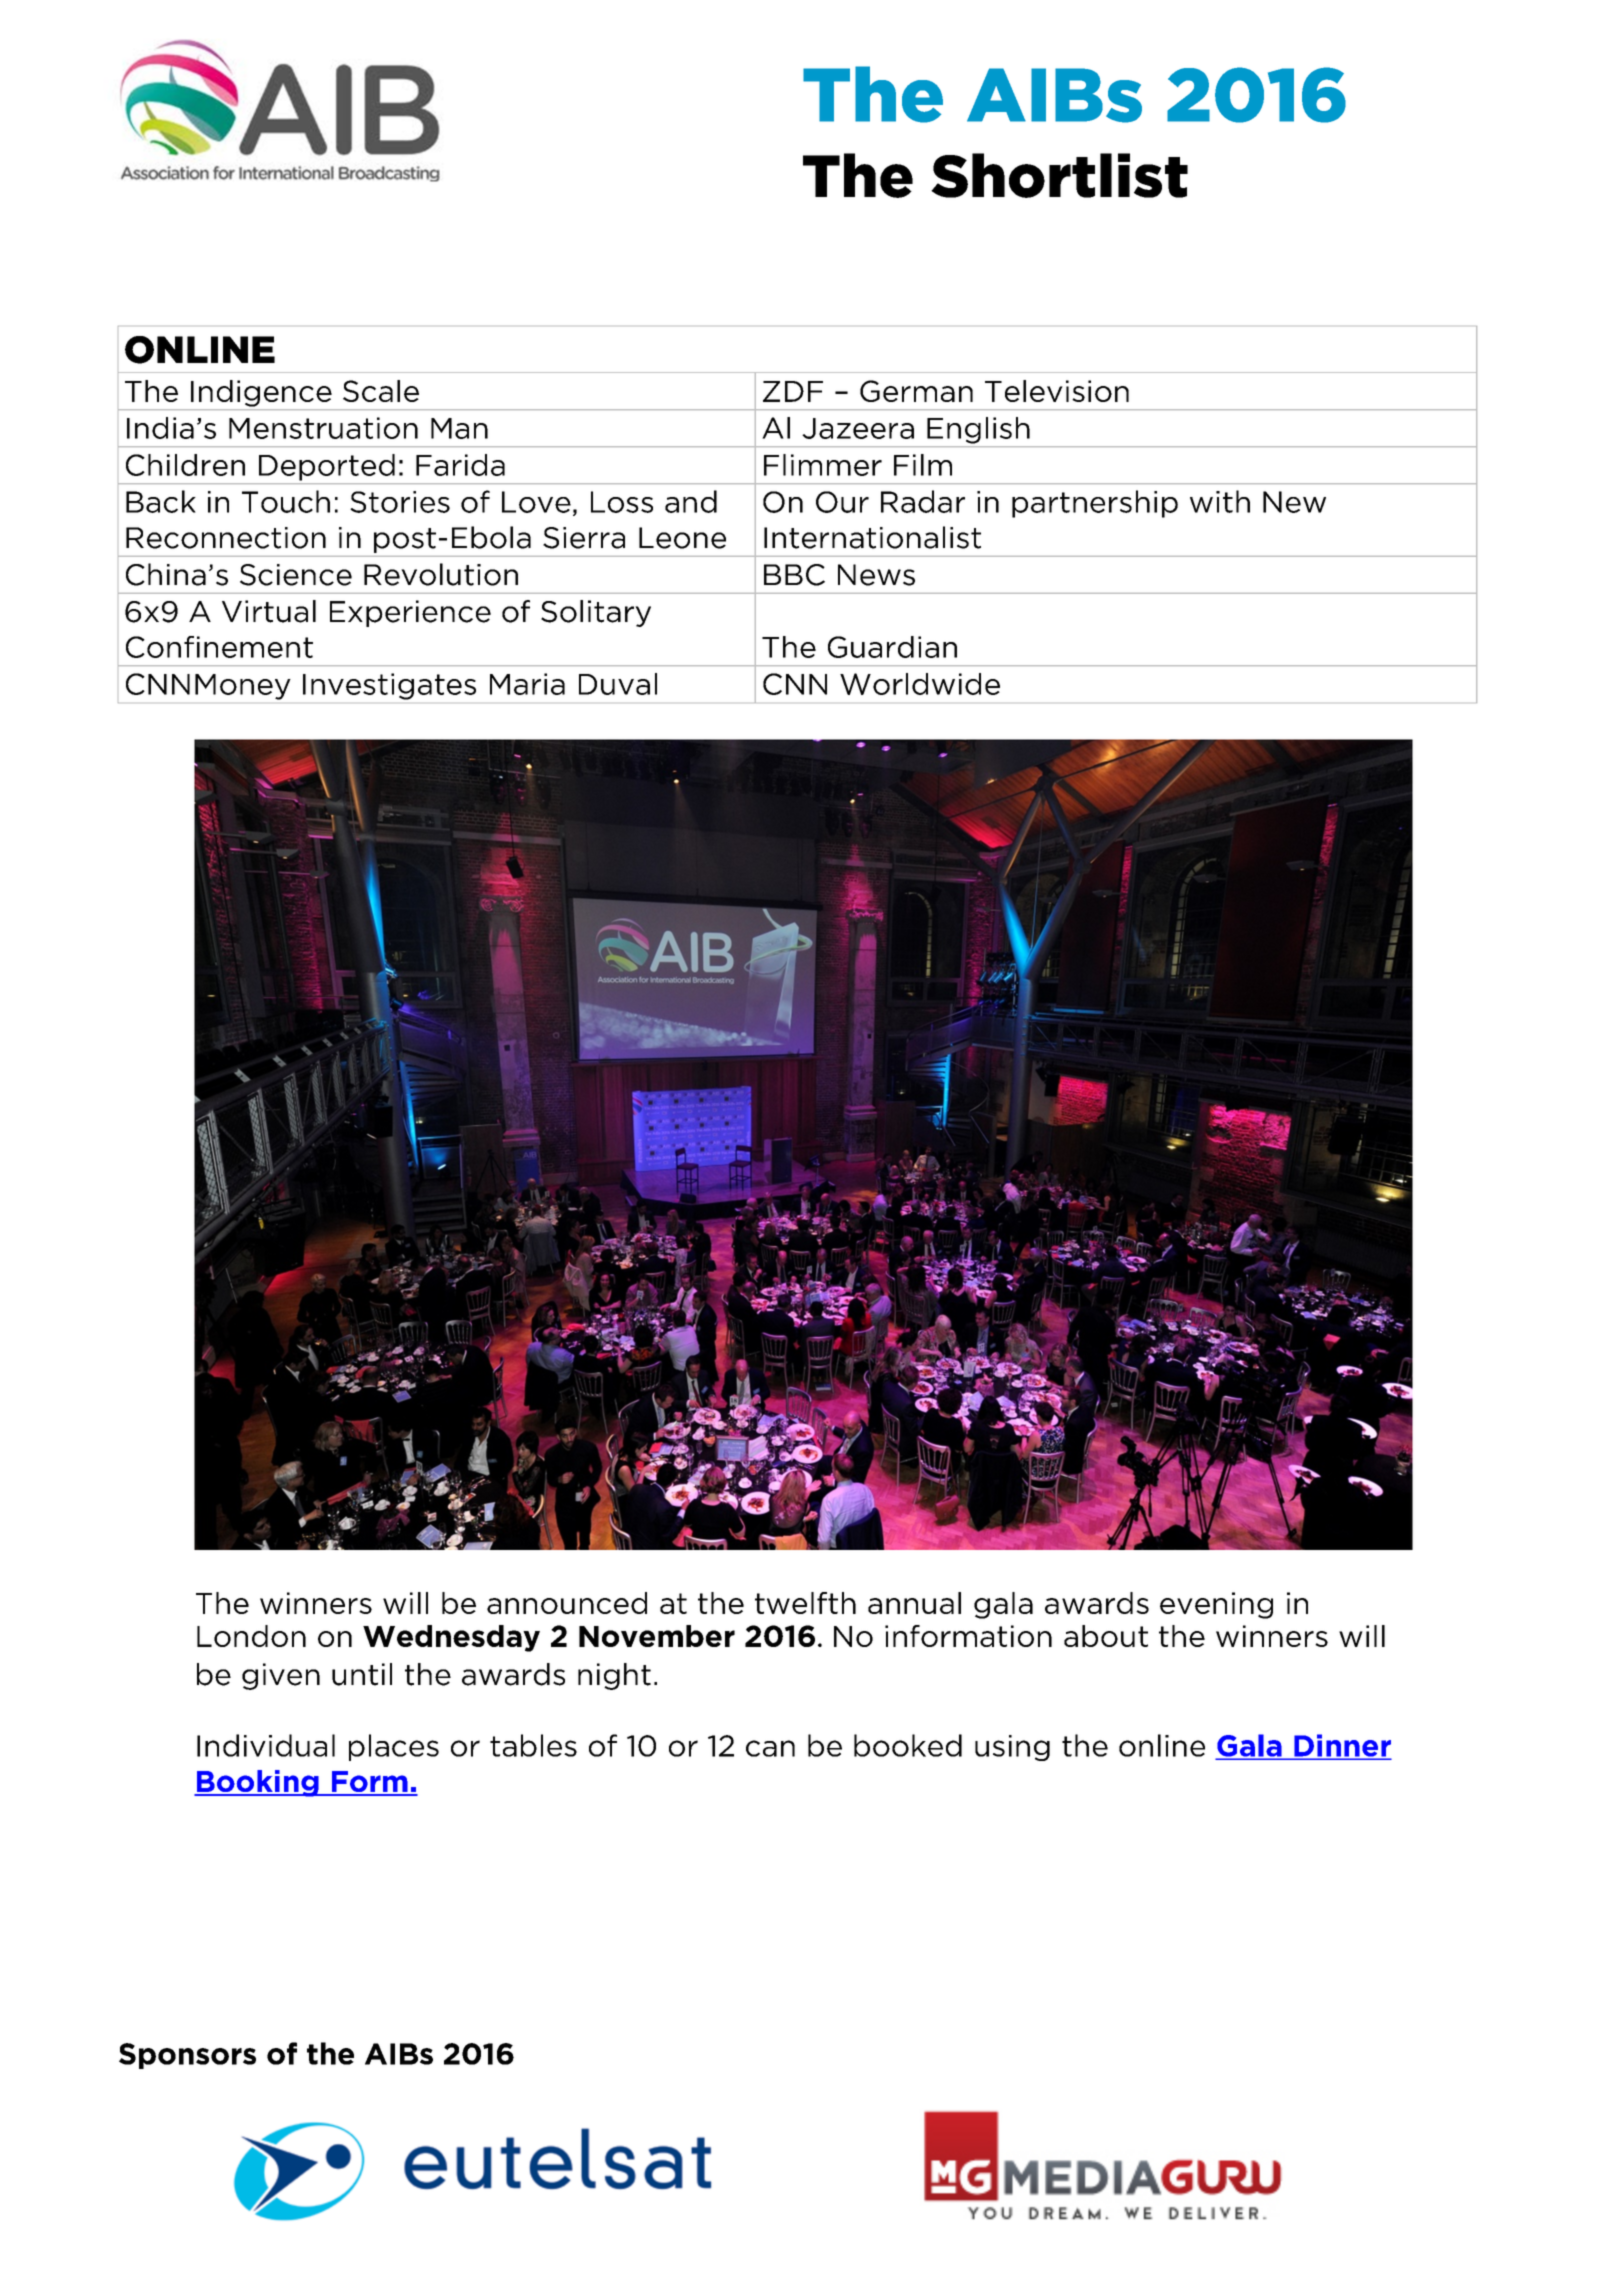  What do you see at coordinates (1059, 175) in the screenshot?
I see `Shortlist` at bounding box center [1059, 175].
